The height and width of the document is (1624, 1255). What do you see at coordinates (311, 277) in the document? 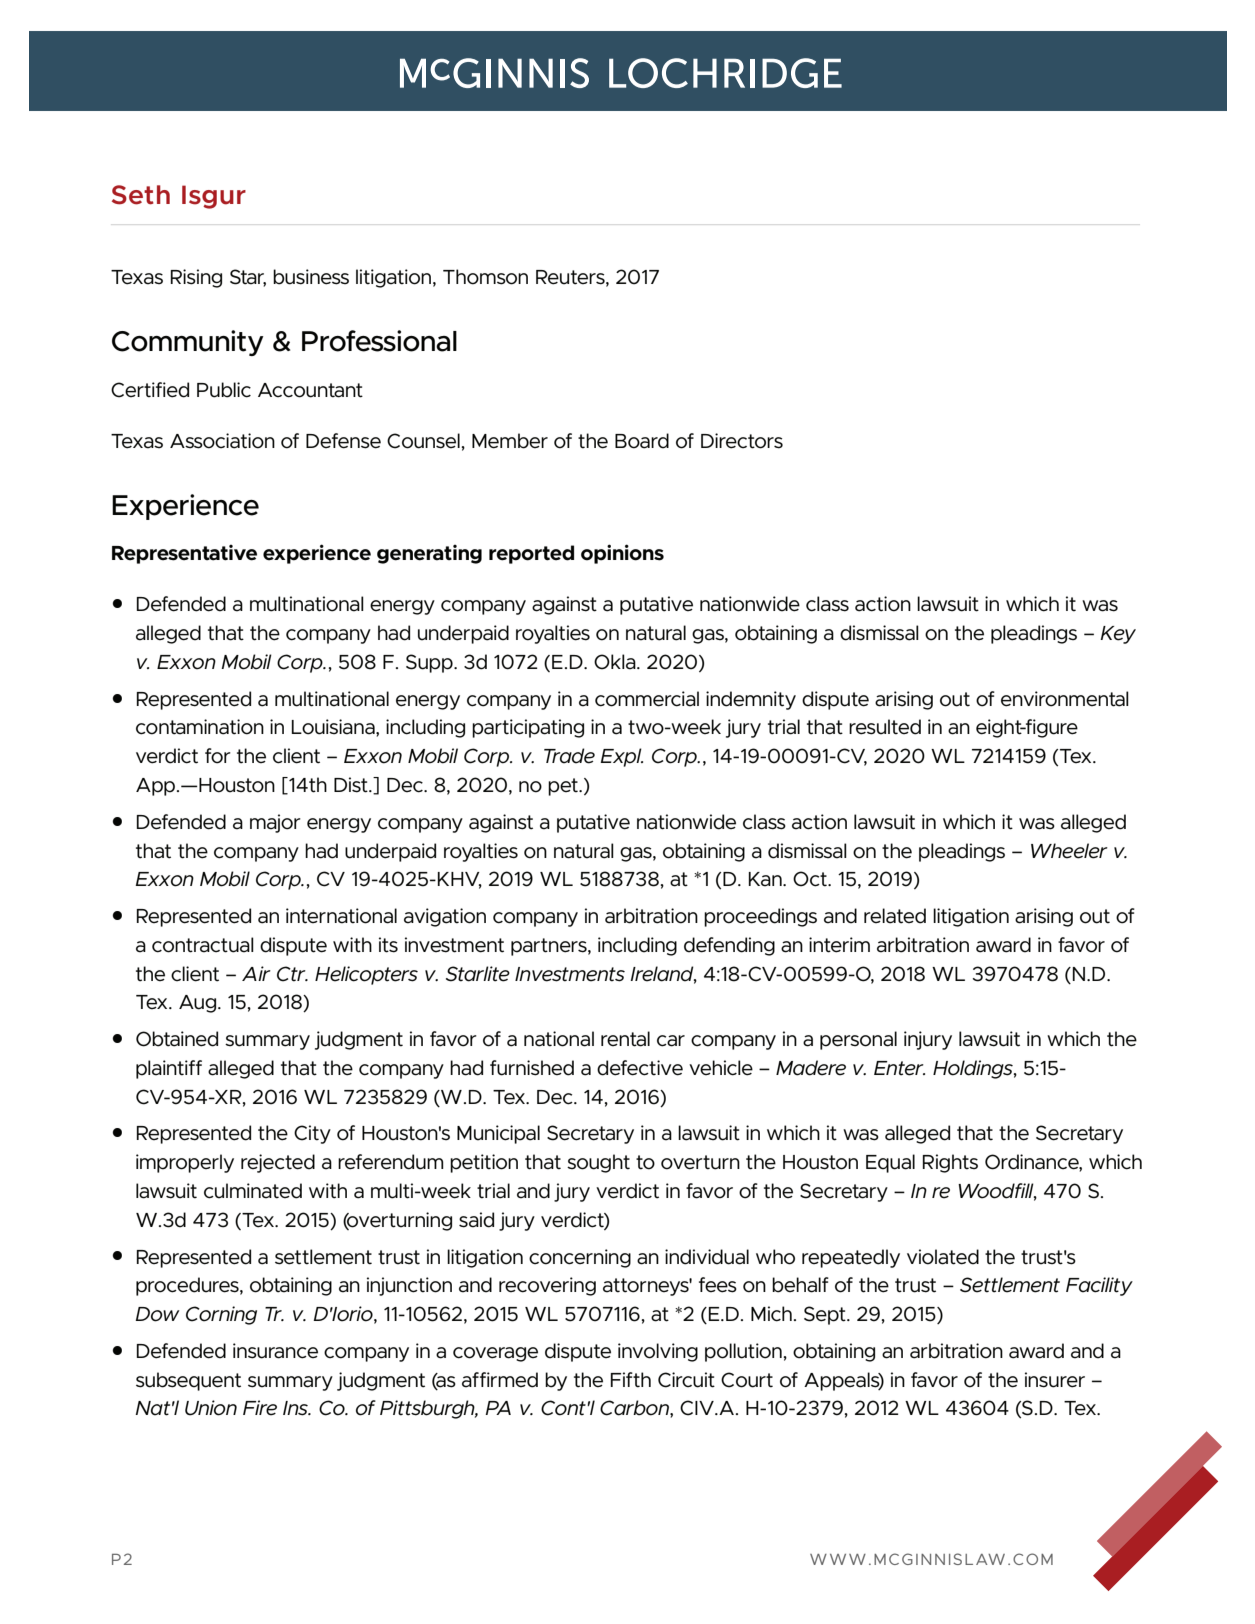
I see `business` at bounding box center [311, 277].
